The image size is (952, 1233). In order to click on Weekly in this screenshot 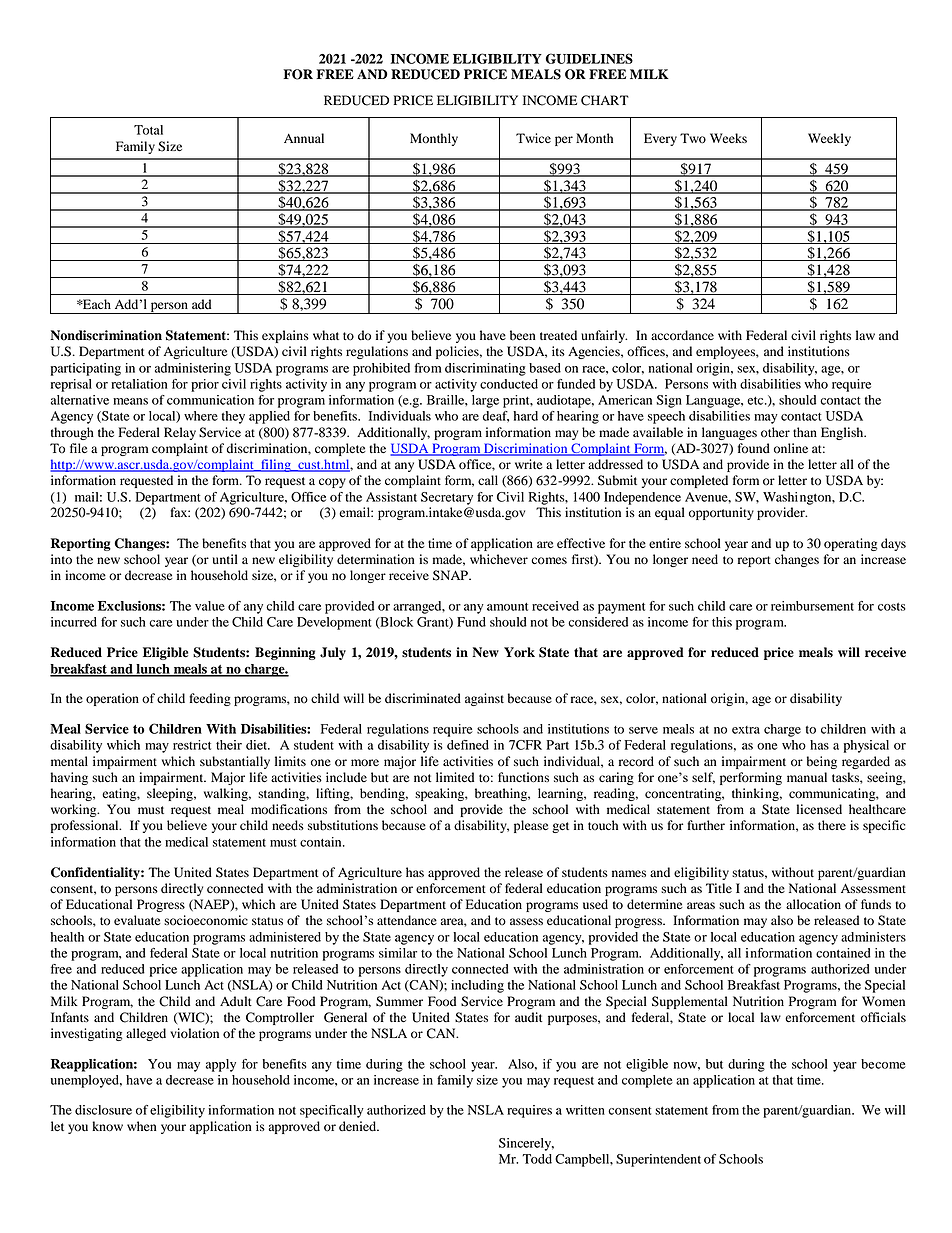, I will do `click(829, 139)`.
